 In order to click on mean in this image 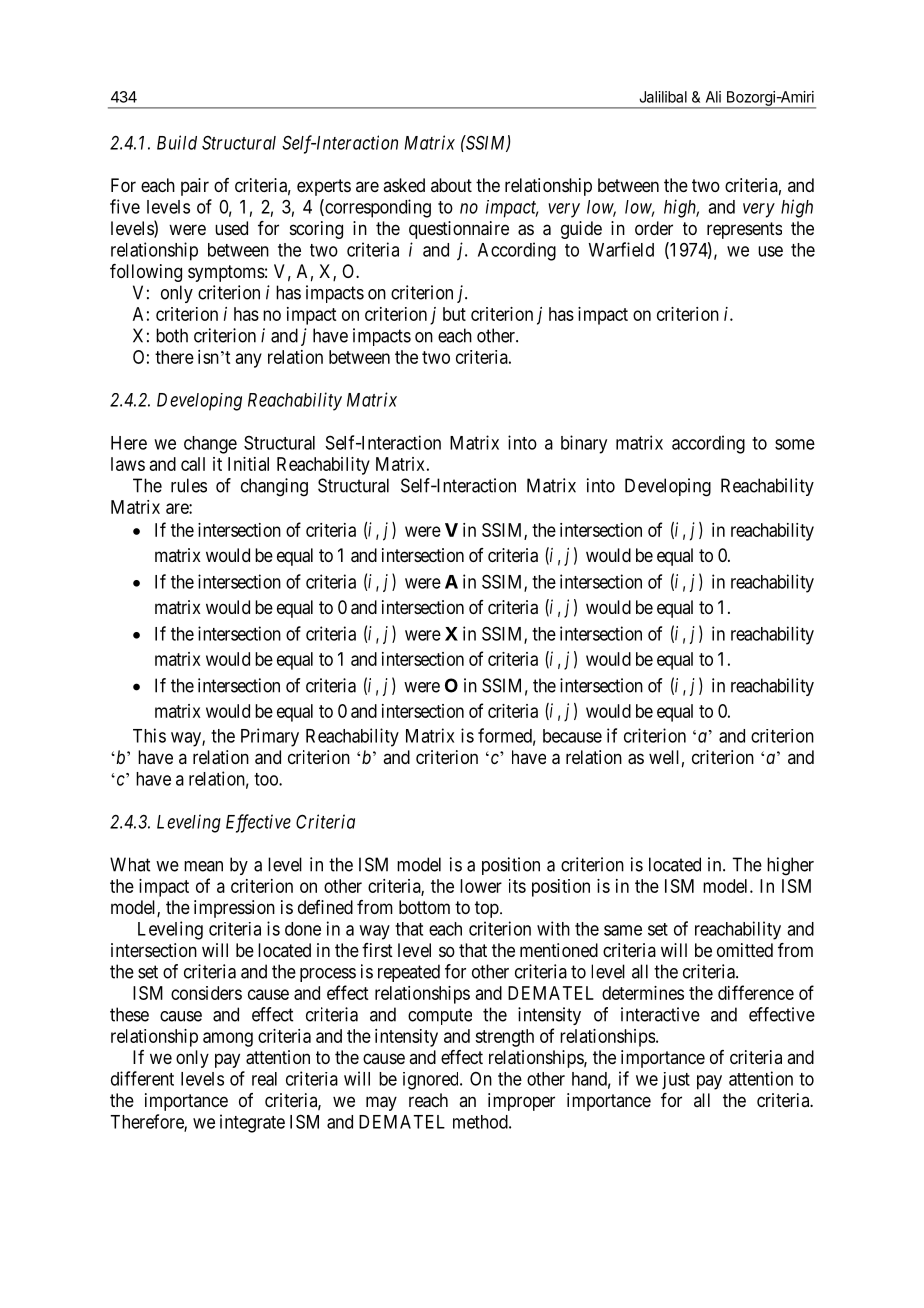, I will do `click(203, 866)`.
